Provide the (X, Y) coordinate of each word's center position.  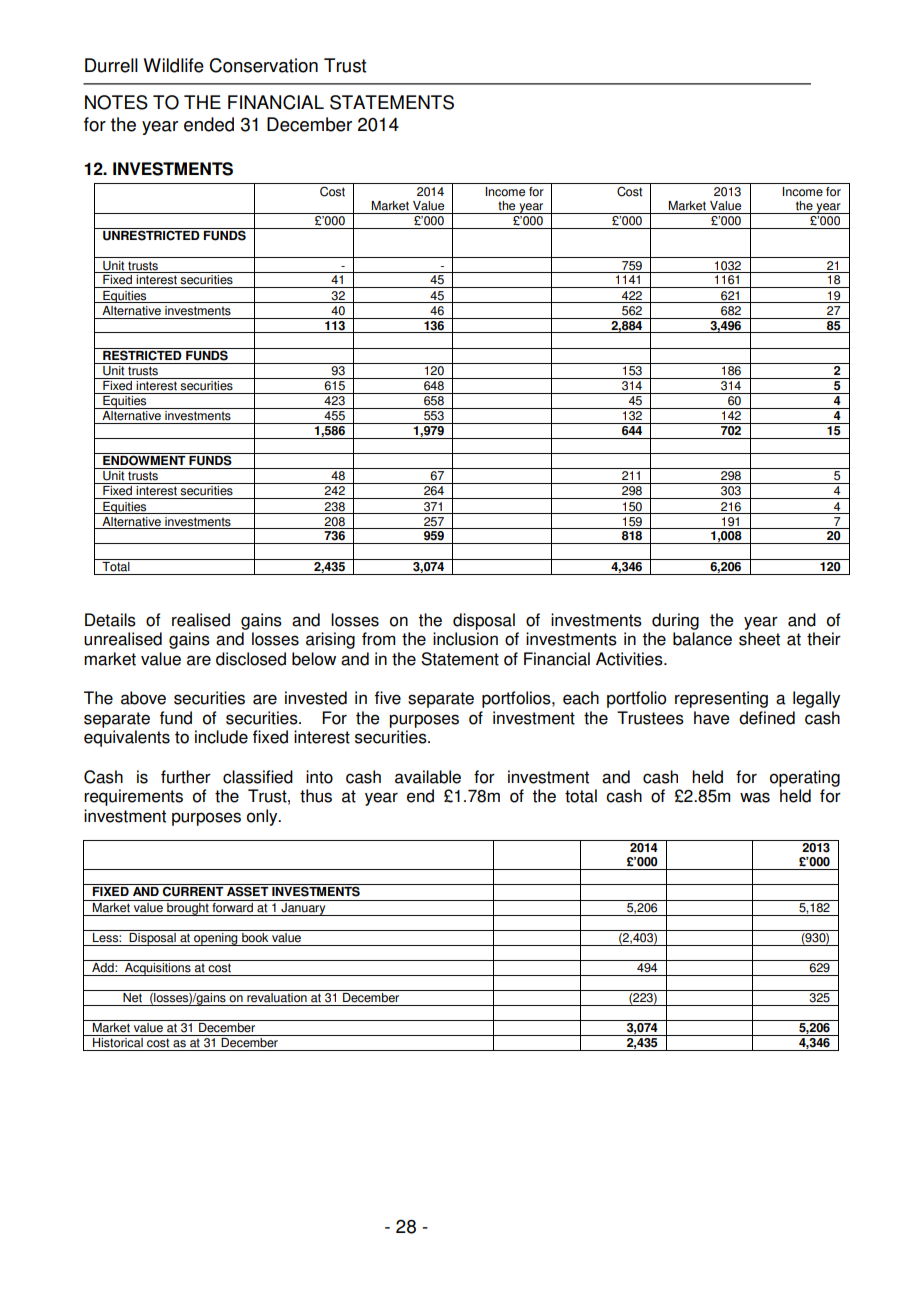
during (675, 621)
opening (216, 938)
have (712, 718)
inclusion (465, 639)
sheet (759, 639)
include (221, 737)
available (428, 777)
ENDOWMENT (144, 459)
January (303, 908)
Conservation (263, 65)
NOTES (116, 102)
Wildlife (174, 65)
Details (110, 620)
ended (209, 124)
